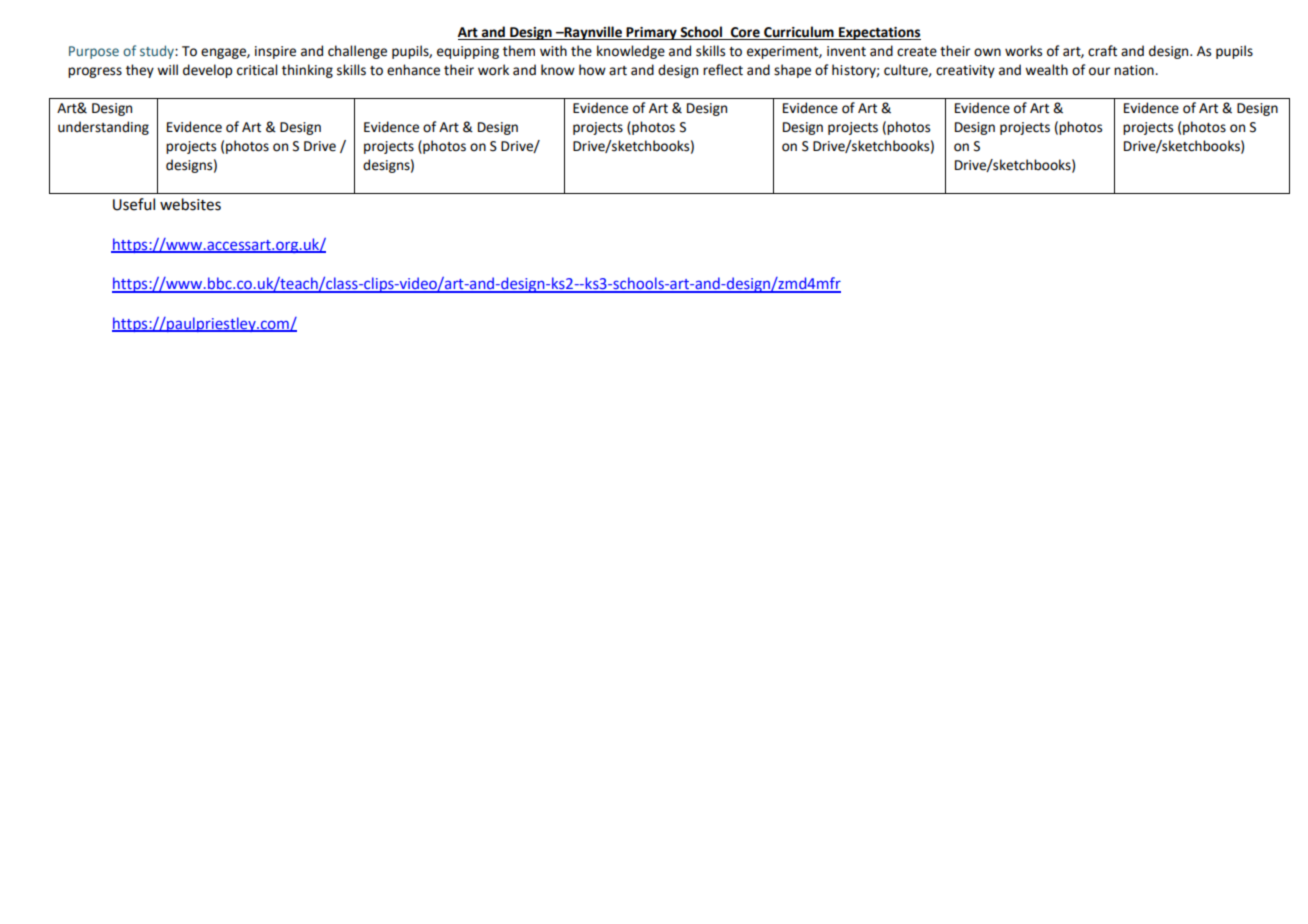  What do you see at coordinates (103, 128) in the document?
I see `understanding` at bounding box center [103, 128].
